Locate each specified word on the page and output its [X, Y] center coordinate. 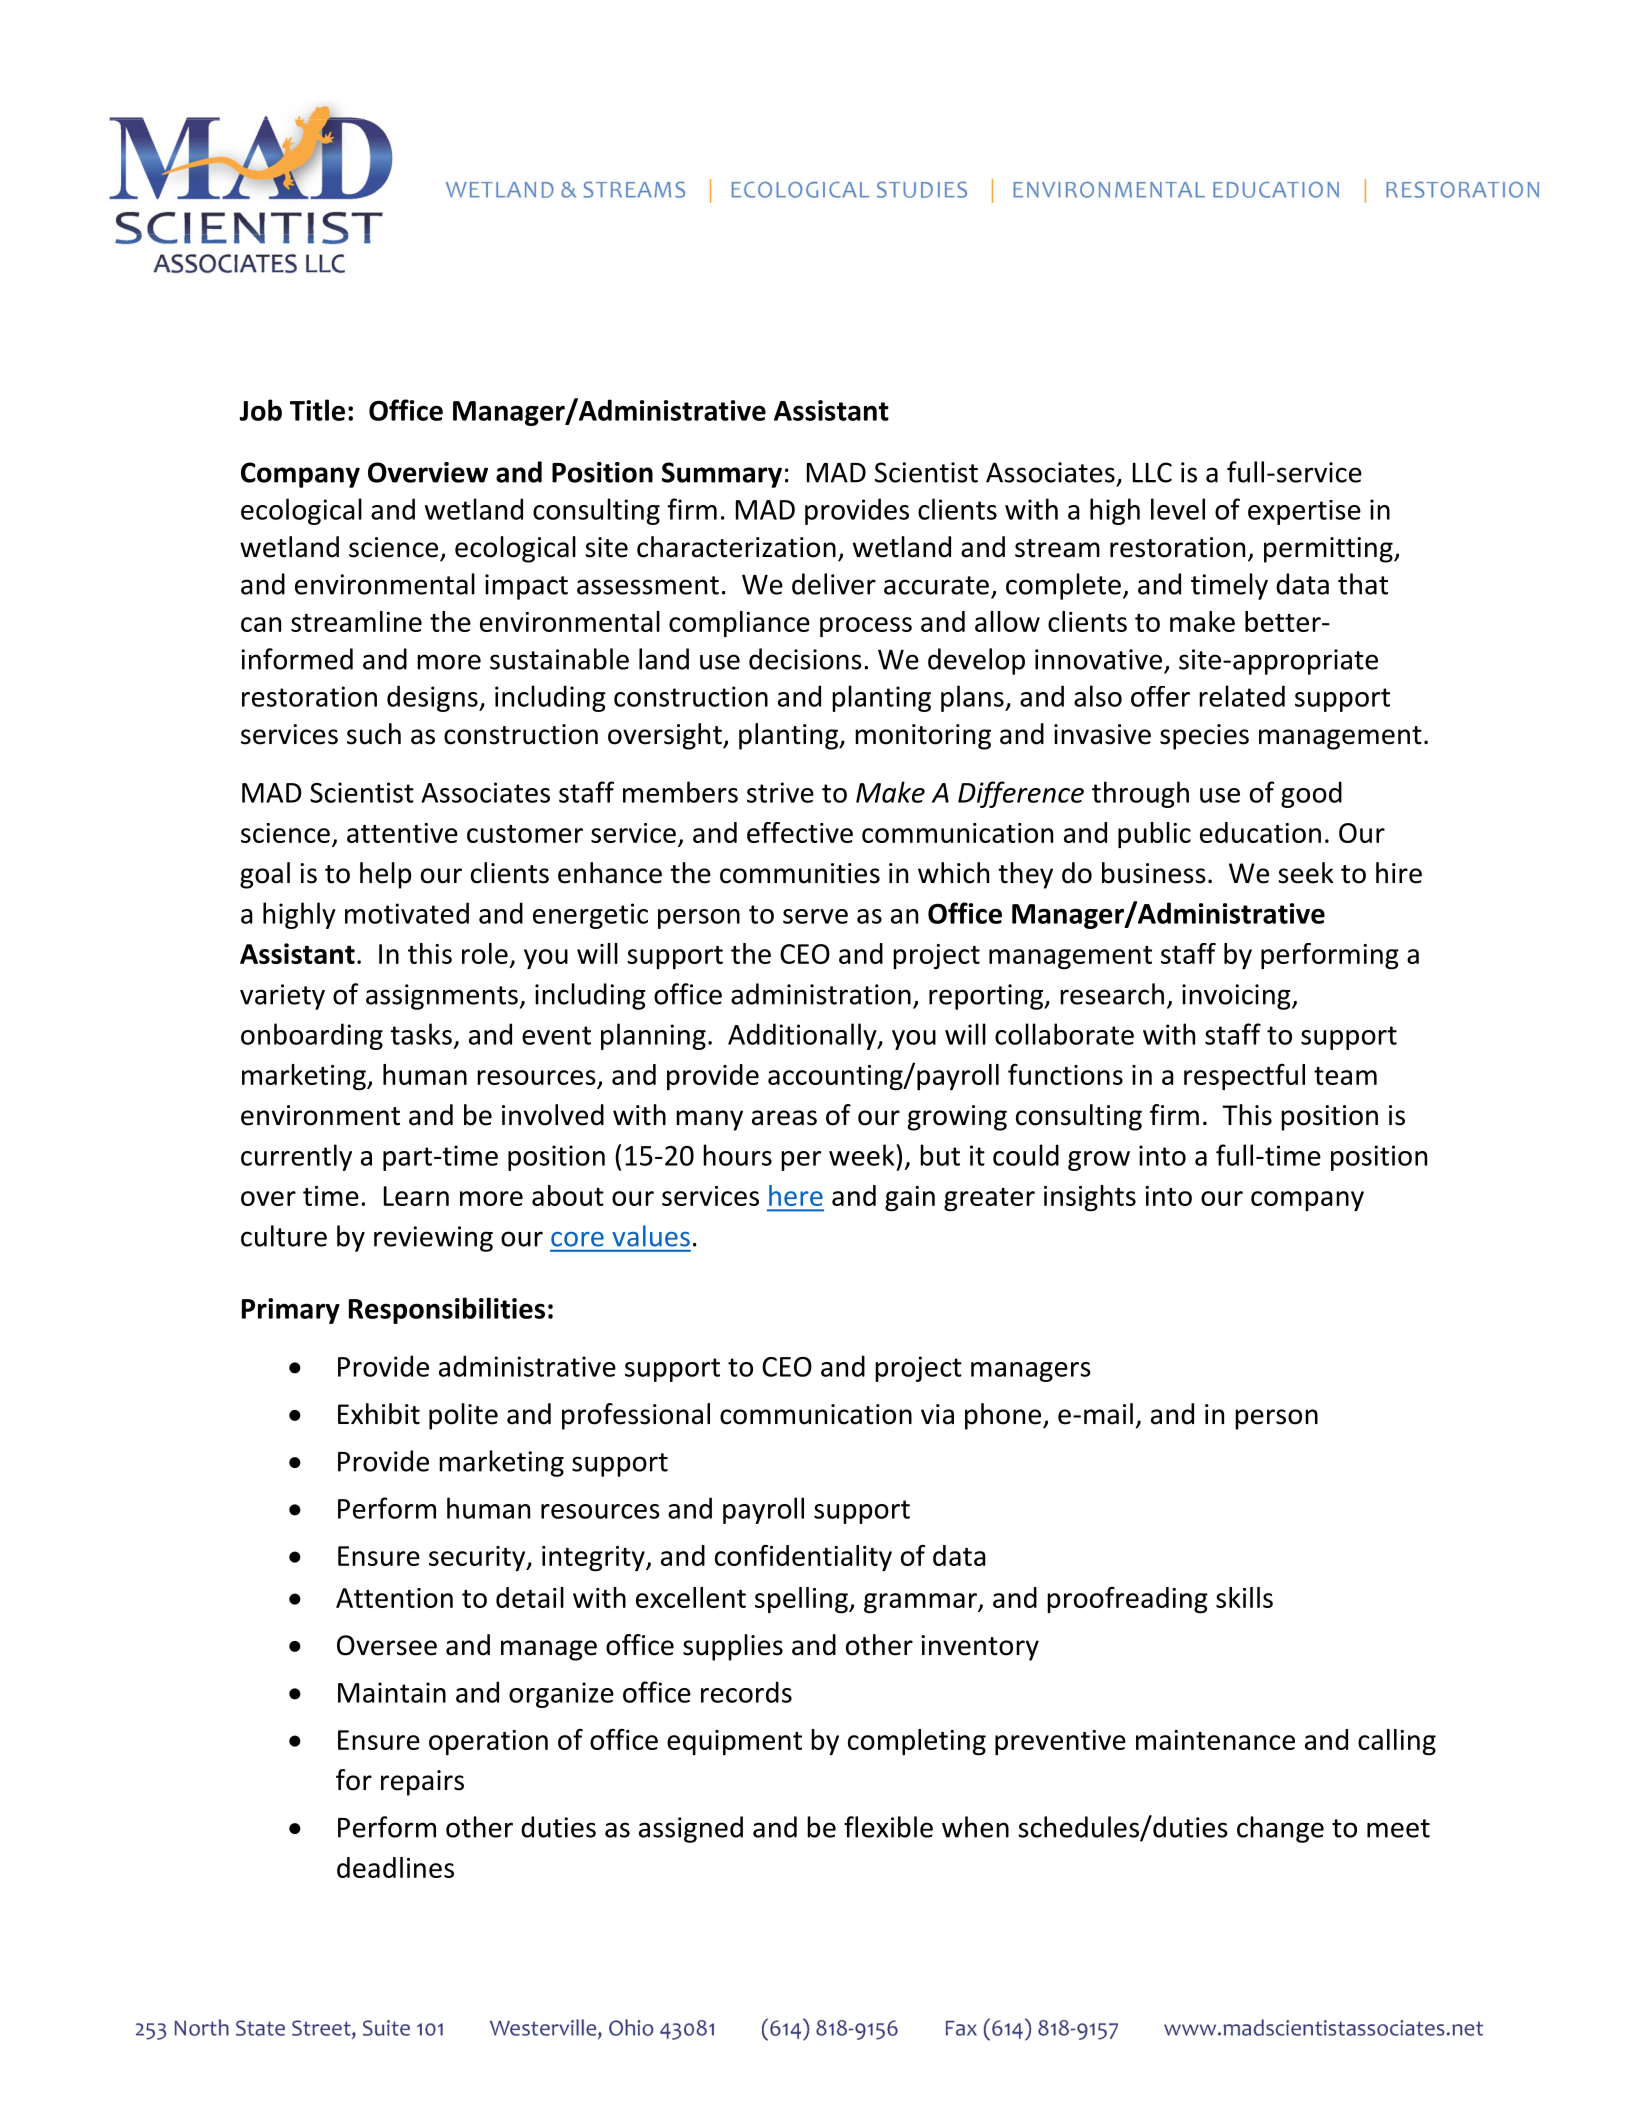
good [1311, 794]
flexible [888, 1827]
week [863, 1155]
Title [317, 410]
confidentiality [803, 1558]
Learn [416, 1196]
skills [1244, 1597]
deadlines [395, 1867]
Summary [722, 475]
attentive [402, 833]
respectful [1244, 1077]
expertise [1304, 512]
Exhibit [379, 1414]
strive [780, 792]
